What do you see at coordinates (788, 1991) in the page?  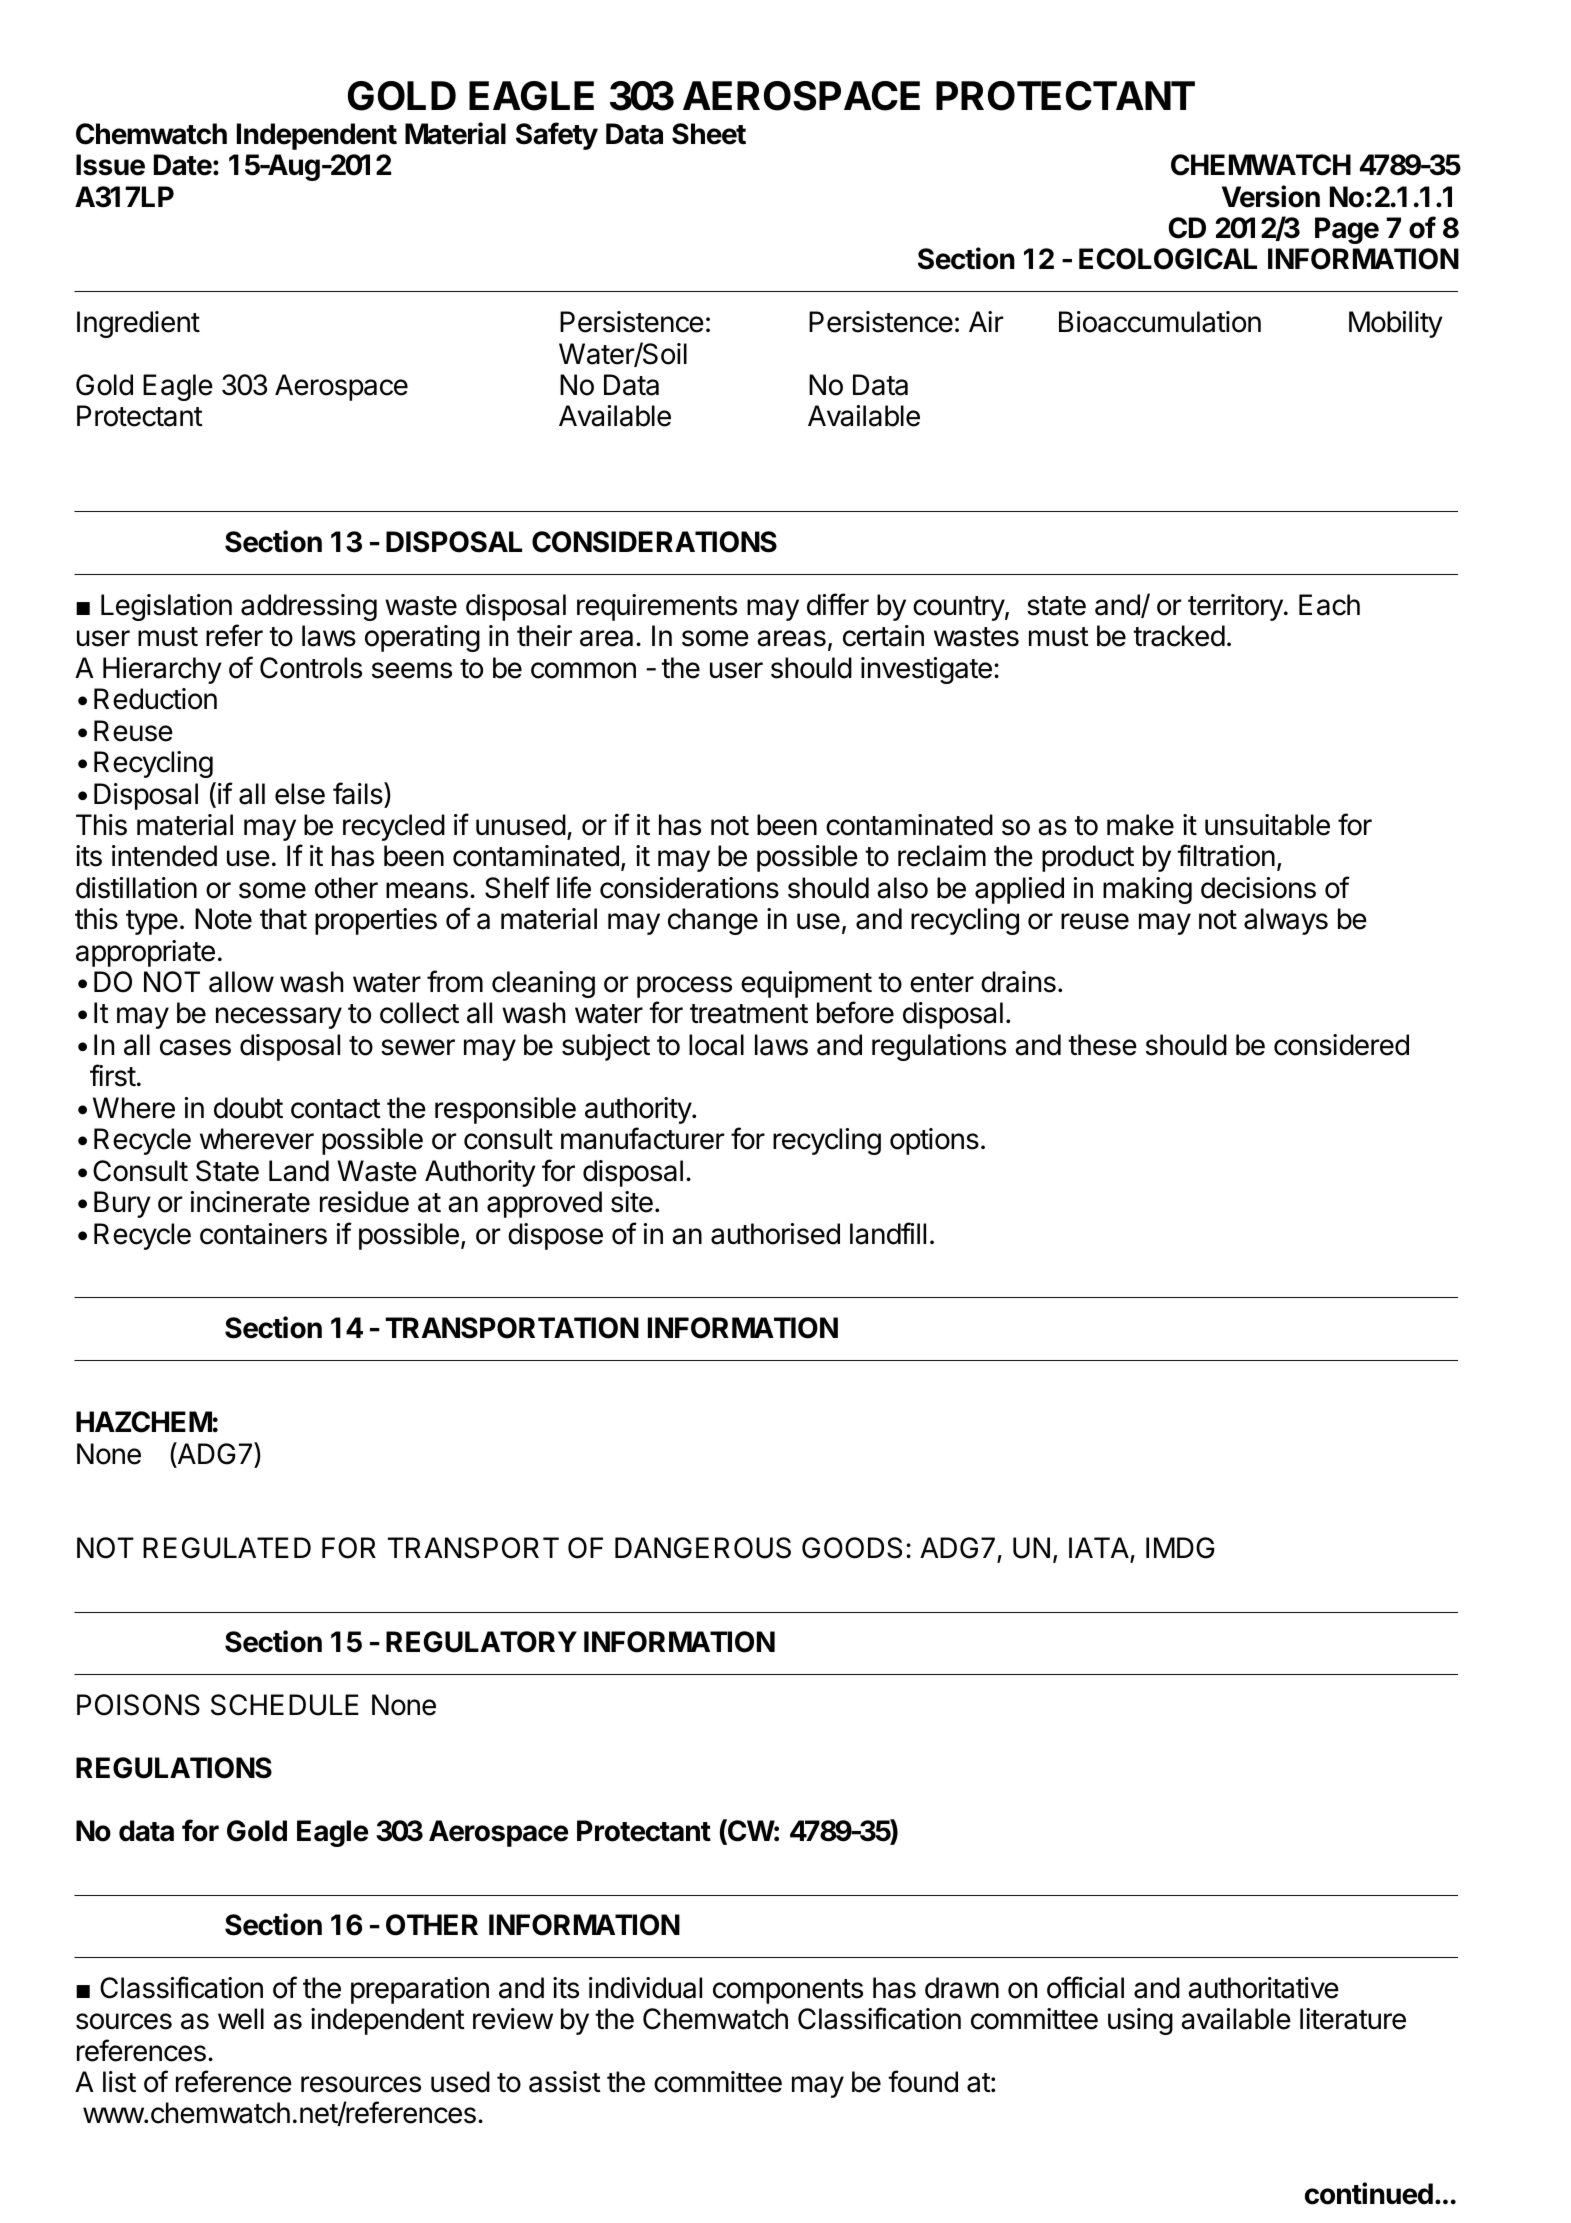 I see `components` at bounding box center [788, 1991].
